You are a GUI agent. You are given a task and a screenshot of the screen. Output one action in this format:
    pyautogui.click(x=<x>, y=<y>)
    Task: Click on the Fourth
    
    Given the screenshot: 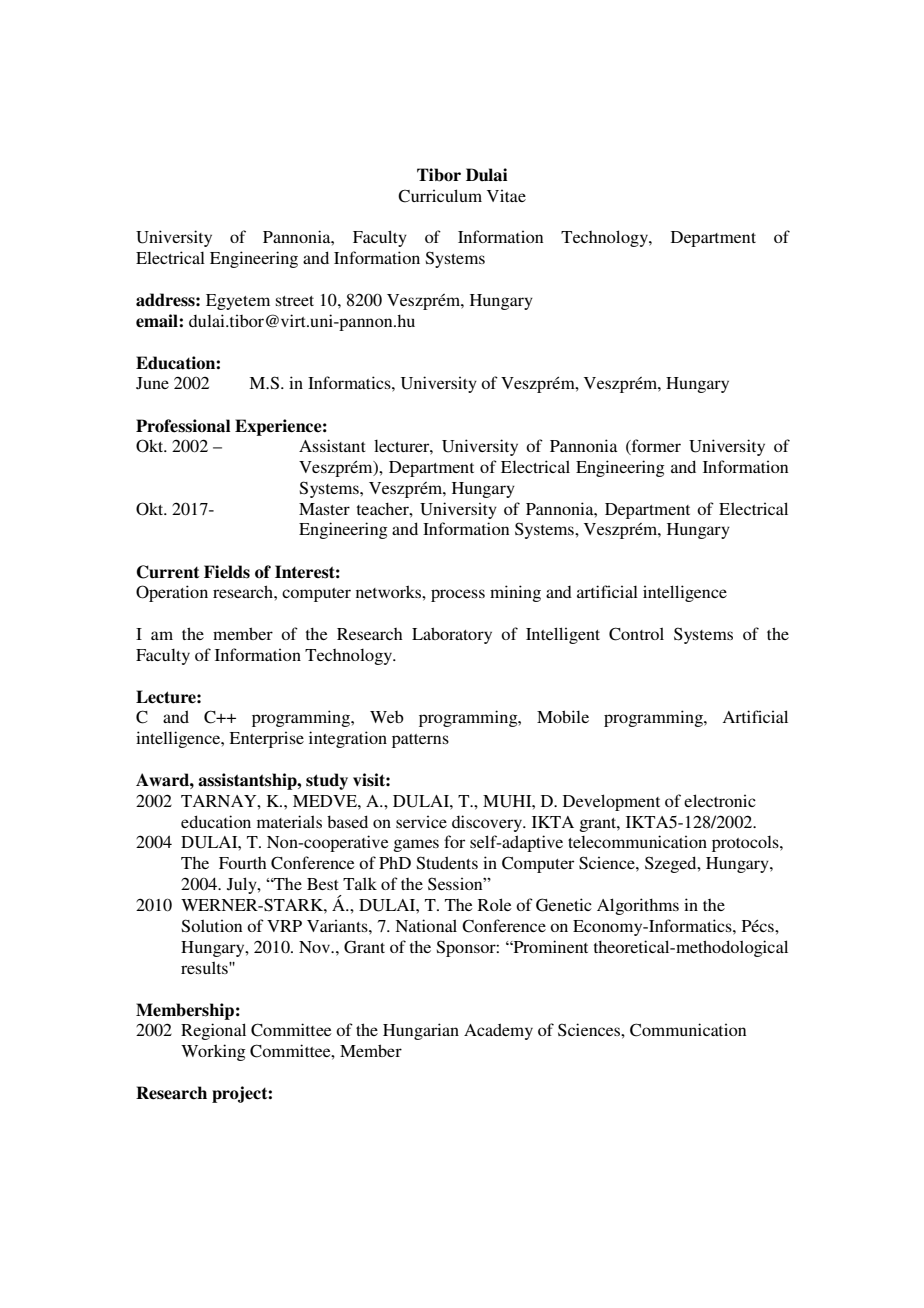 What is the action you would take?
    pyautogui.click(x=243, y=863)
